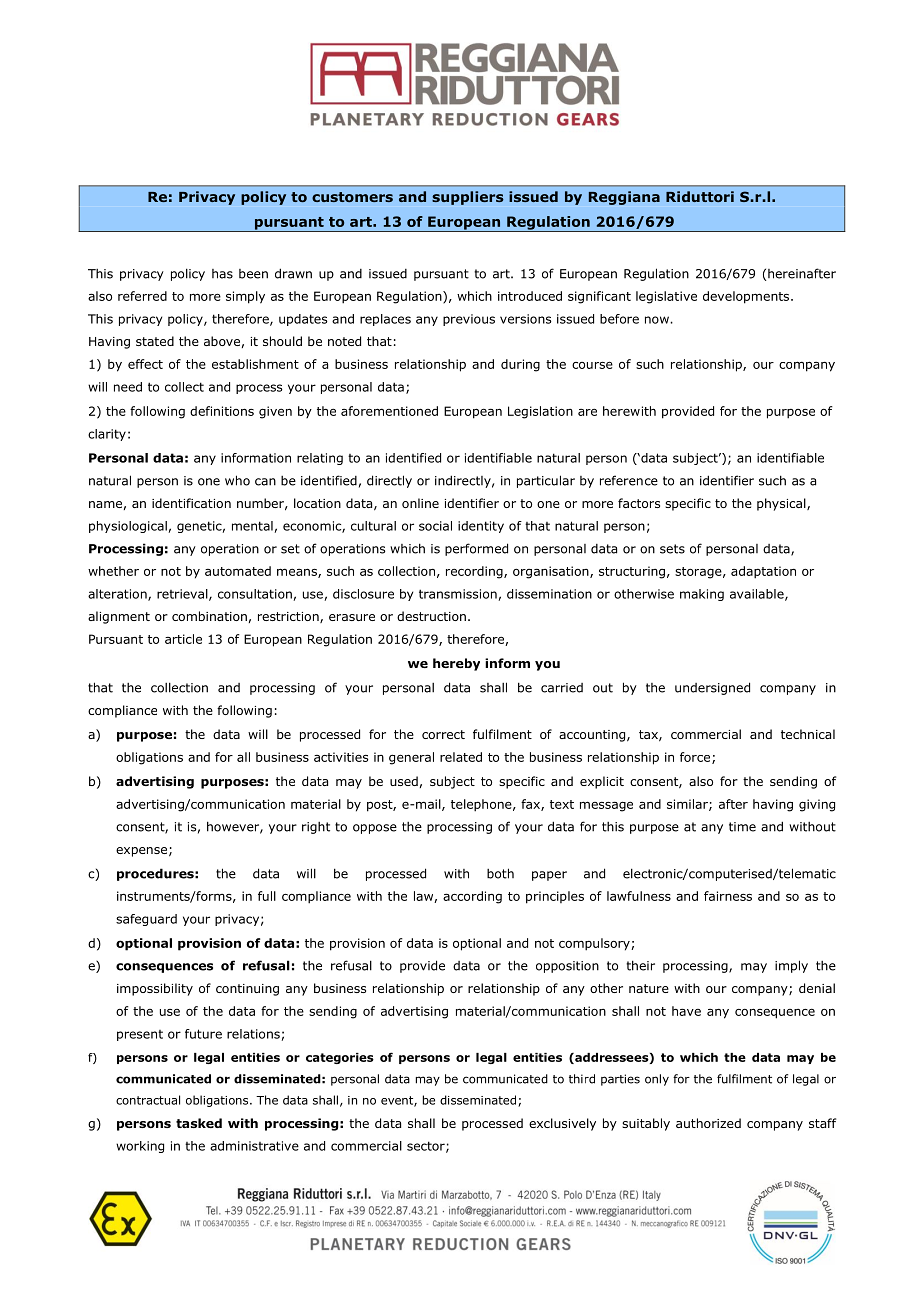 This screenshot has height=1308, width=924. I want to click on developments, so click(747, 297).
